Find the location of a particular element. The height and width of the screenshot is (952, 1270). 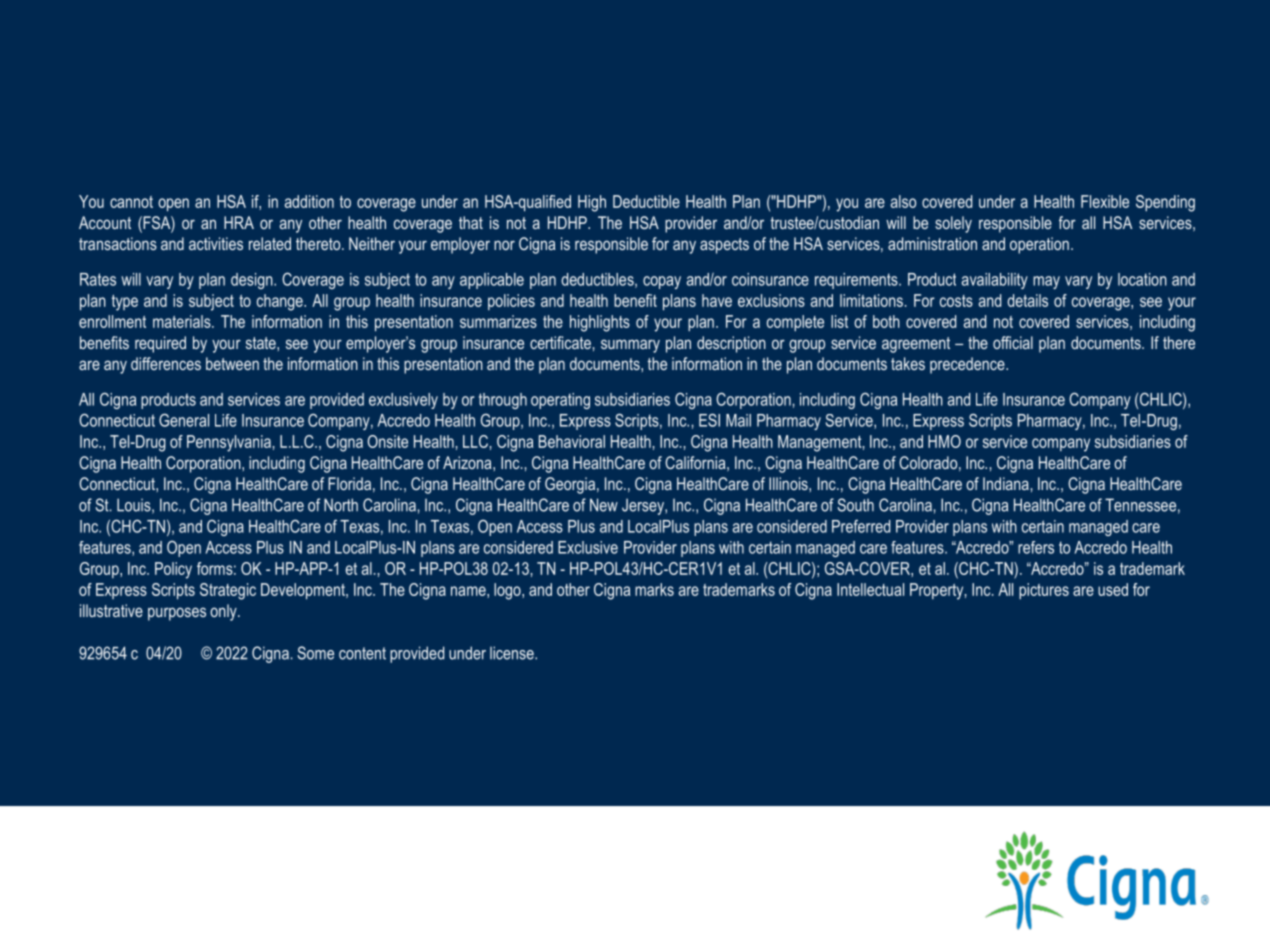

General is located at coordinates (184, 420).
